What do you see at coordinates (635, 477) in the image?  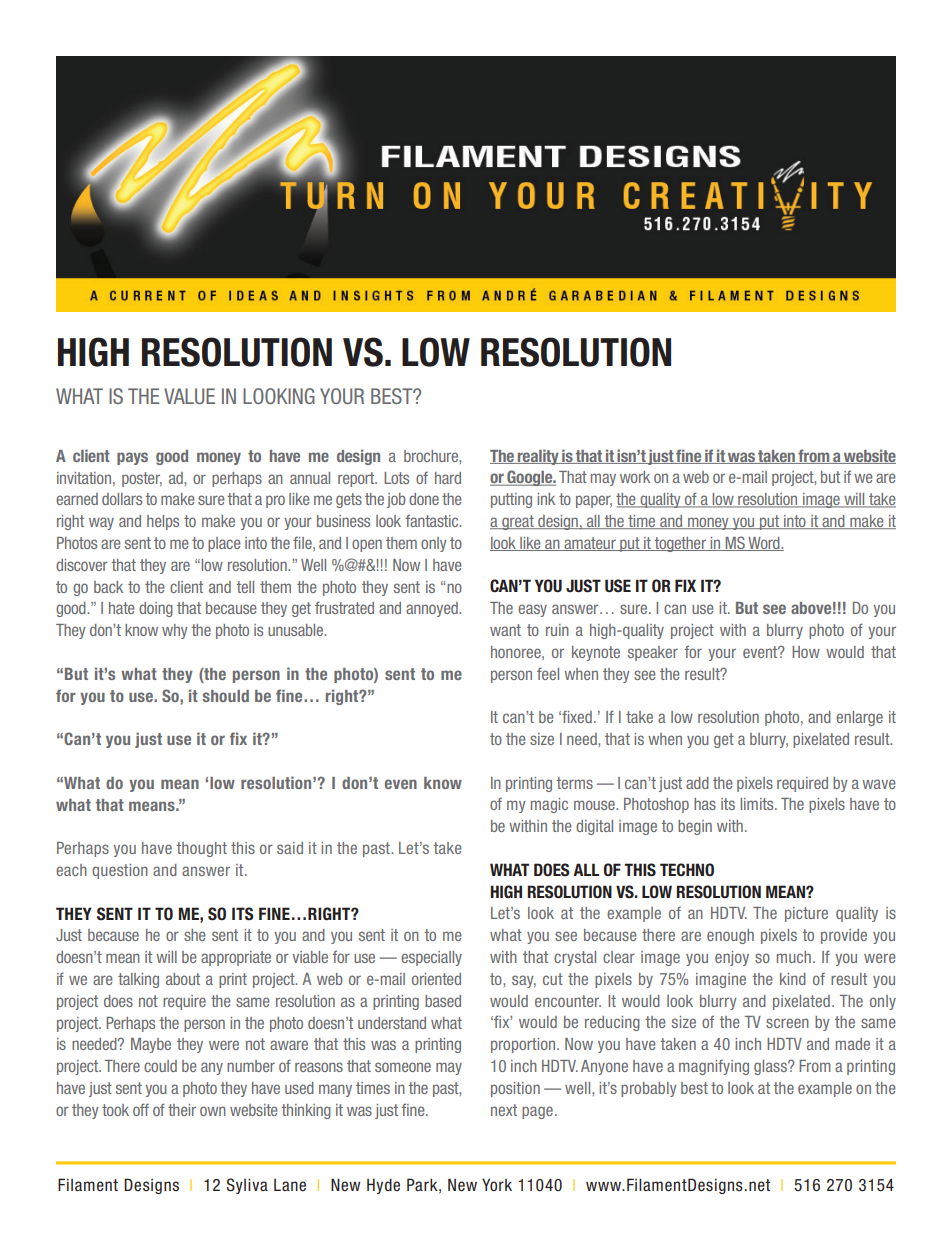 I see `work` at bounding box center [635, 477].
